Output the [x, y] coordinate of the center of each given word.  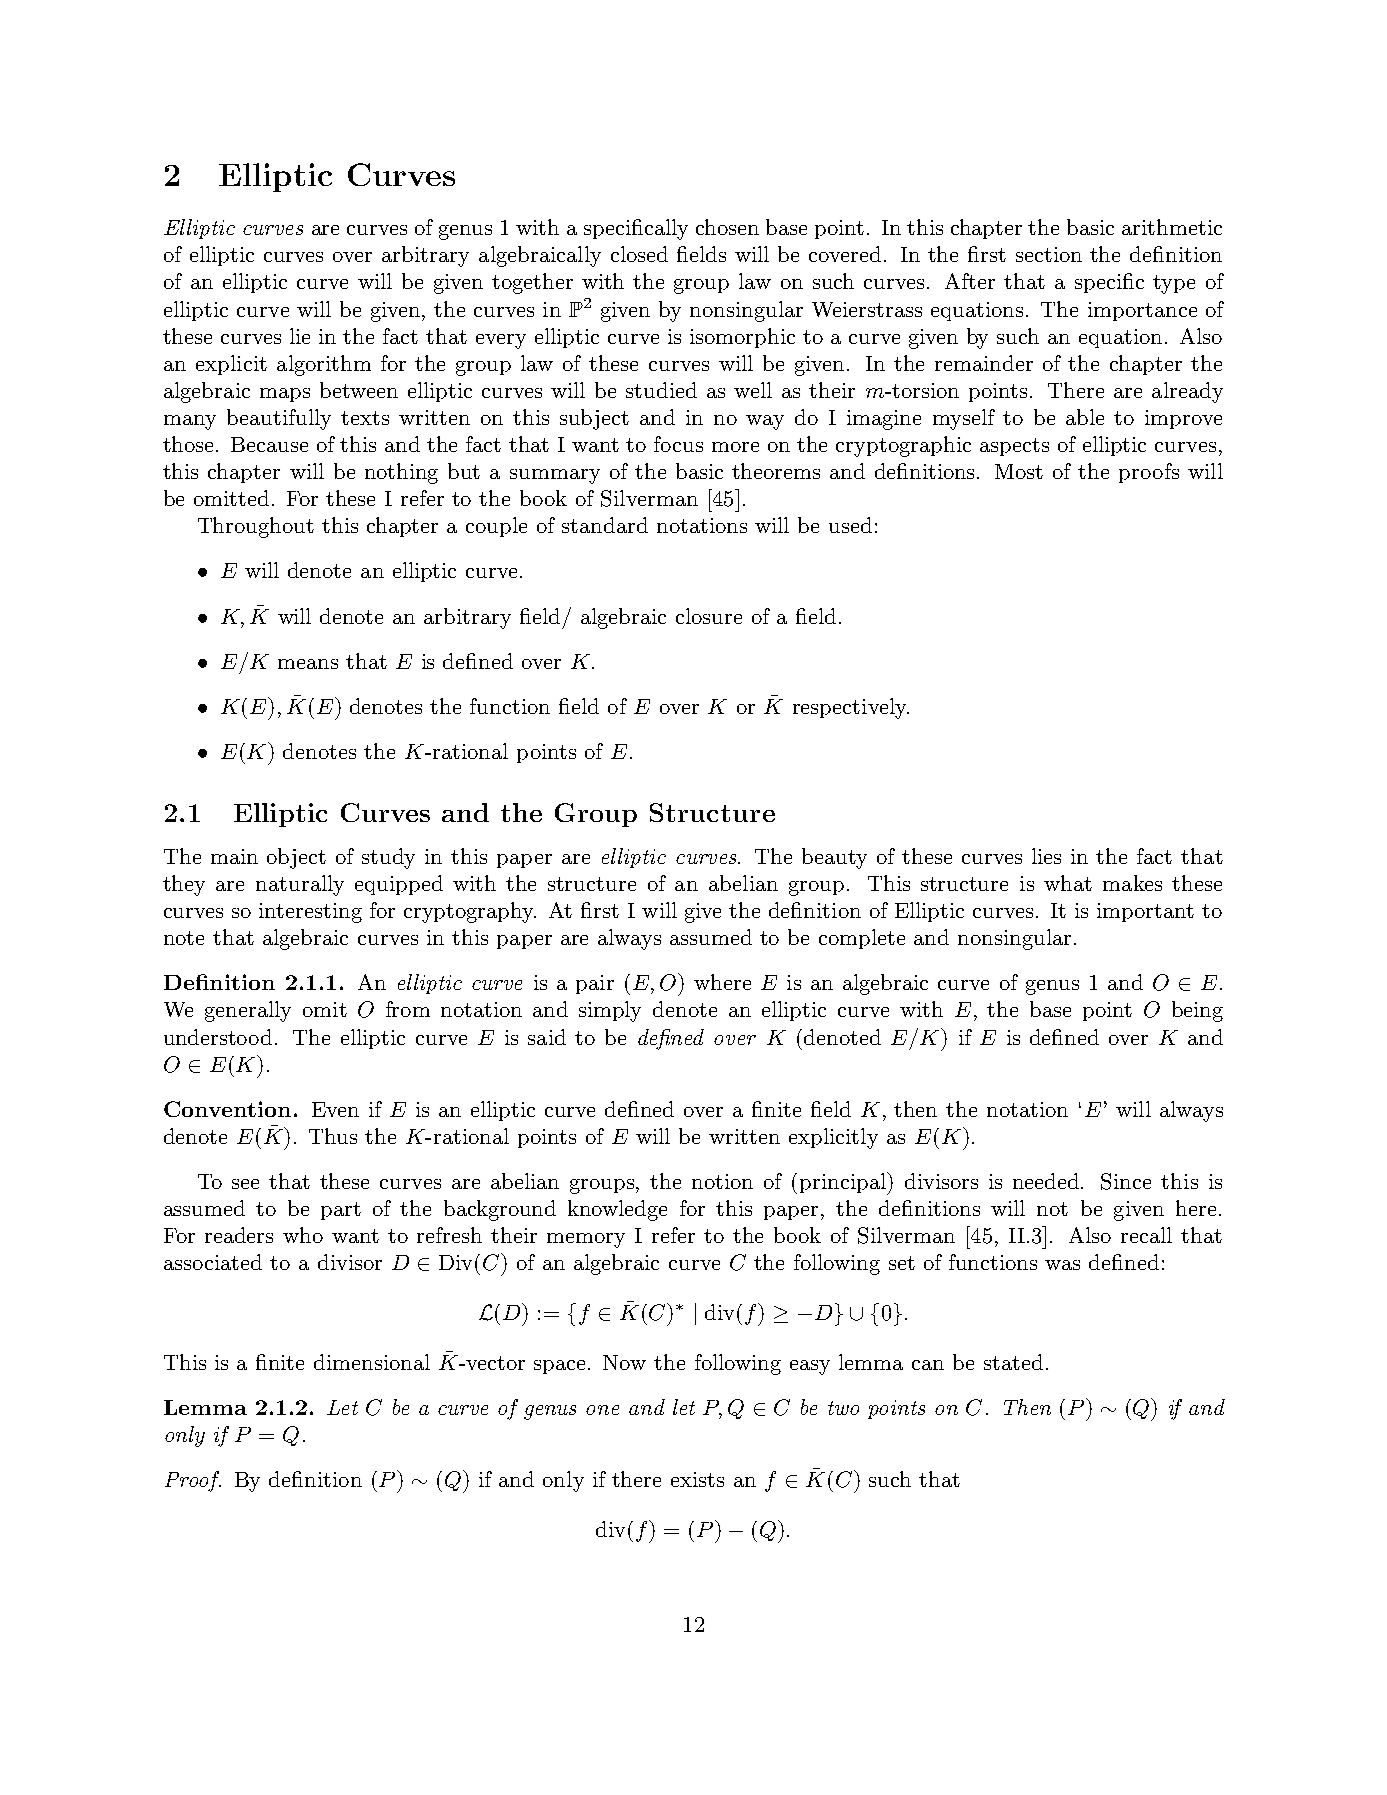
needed [1047, 1181]
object [296, 858]
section [1049, 254]
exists [697, 1479]
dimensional [372, 1362]
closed [639, 254]
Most [1019, 471]
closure [709, 616]
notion [722, 1181]
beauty [834, 858]
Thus [333, 1136]
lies [1046, 856]
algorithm [324, 365]
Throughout [256, 527]
